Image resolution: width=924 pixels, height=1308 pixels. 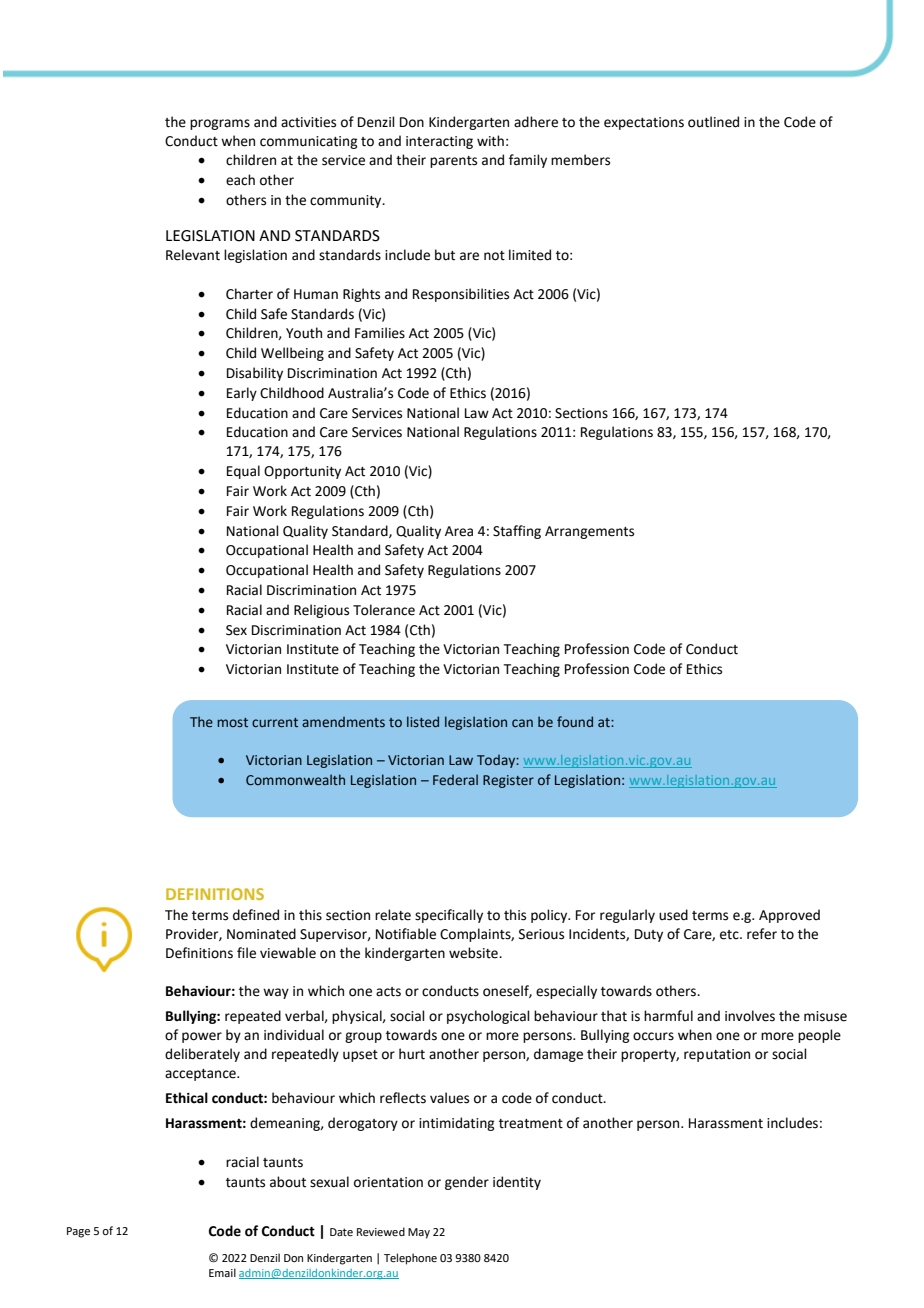 I want to click on parents, so click(x=453, y=162).
